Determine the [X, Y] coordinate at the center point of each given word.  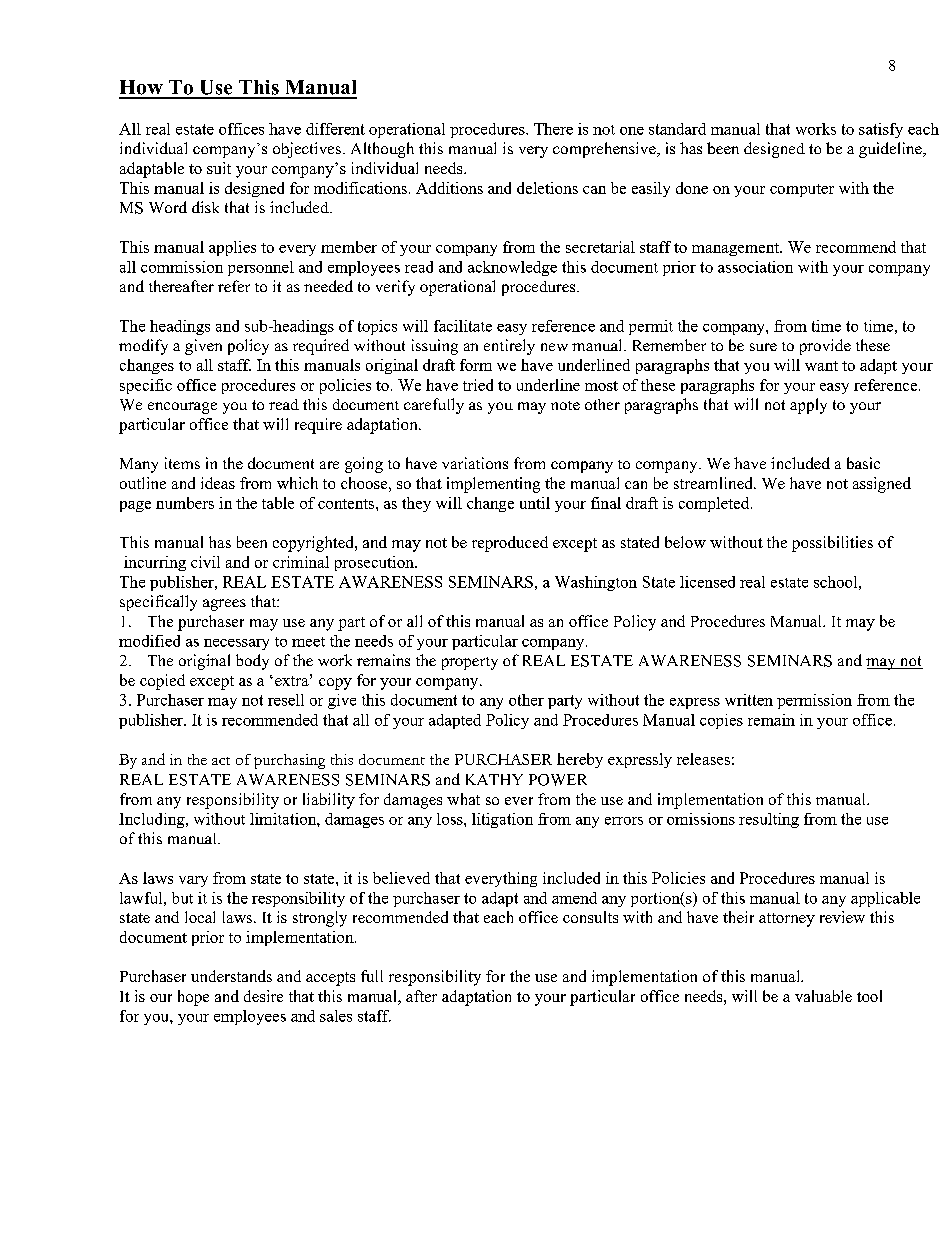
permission [814, 701]
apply [808, 406]
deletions [547, 188]
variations [475, 463]
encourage [182, 408]
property [470, 663]
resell [286, 700]
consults [590, 917]
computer [802, 190]
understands [231, 976]
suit [219, 168]
